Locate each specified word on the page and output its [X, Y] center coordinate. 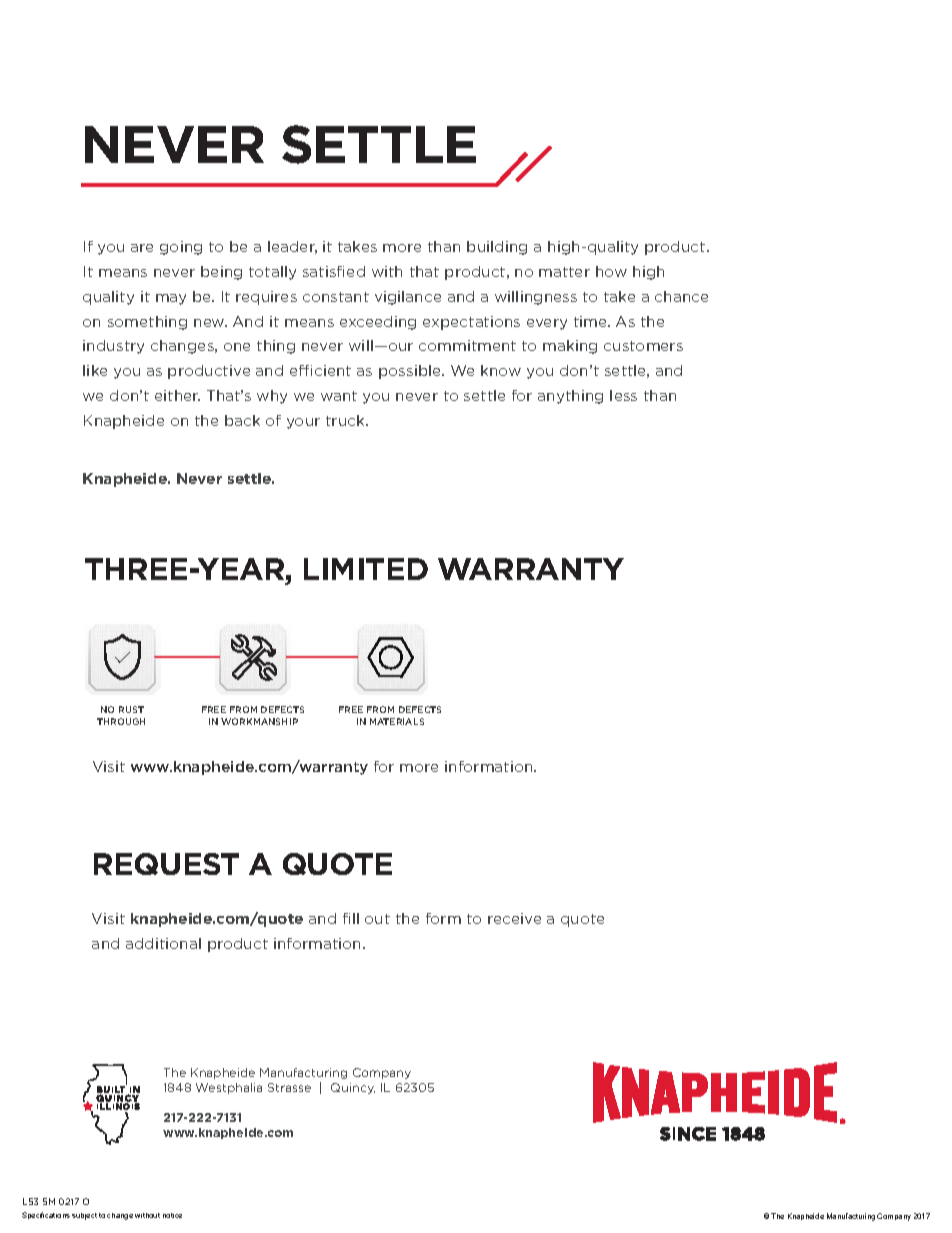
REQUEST [166, 864]
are [142, 248]
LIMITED [366, 569]
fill [351, 918]
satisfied [334, 271]
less [623, 395]
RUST [131, 709]
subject [84, 1216]
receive [514, 918]
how [611, 271]
